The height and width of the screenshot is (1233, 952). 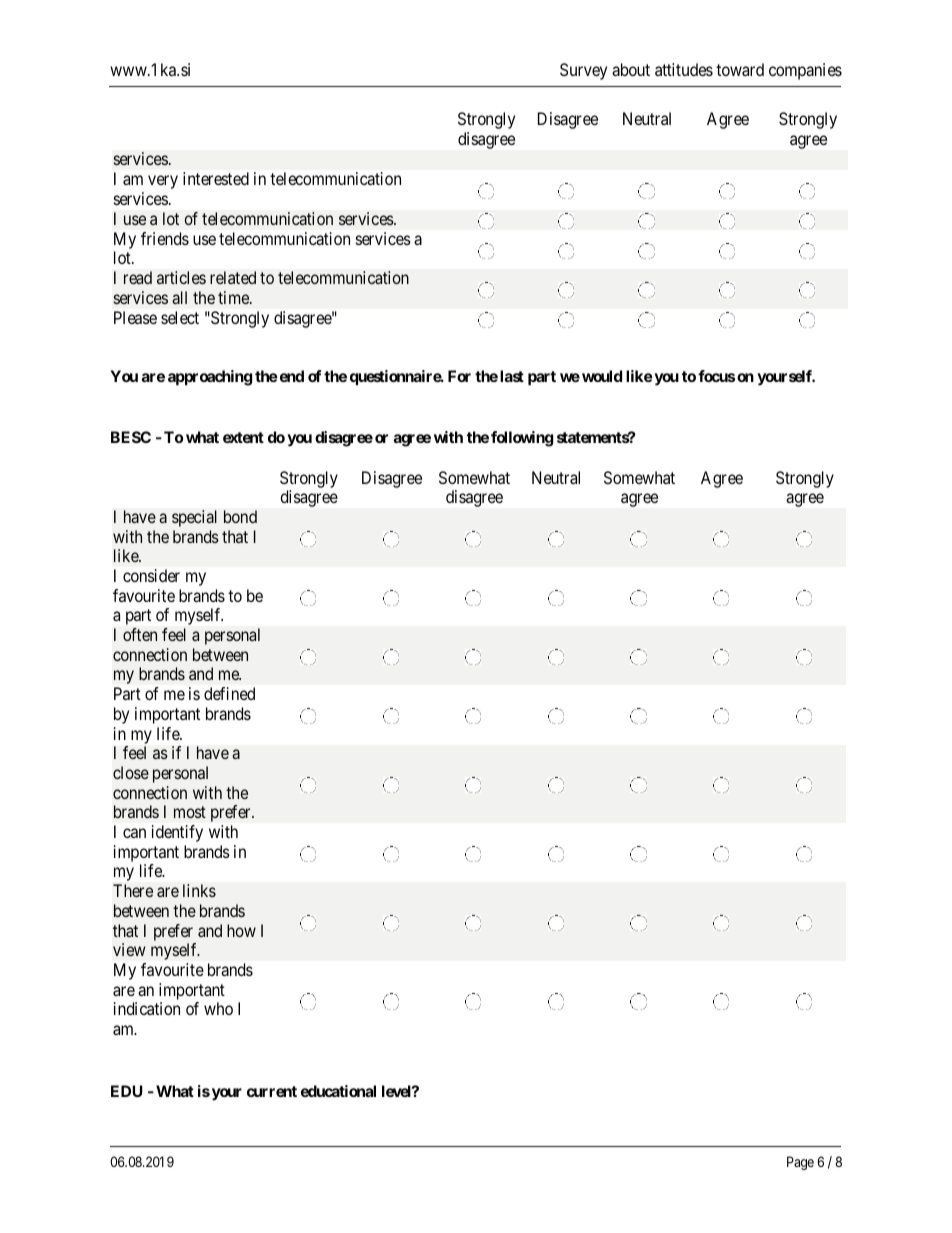 I want to click on current, so click(x=272, y=1091).
